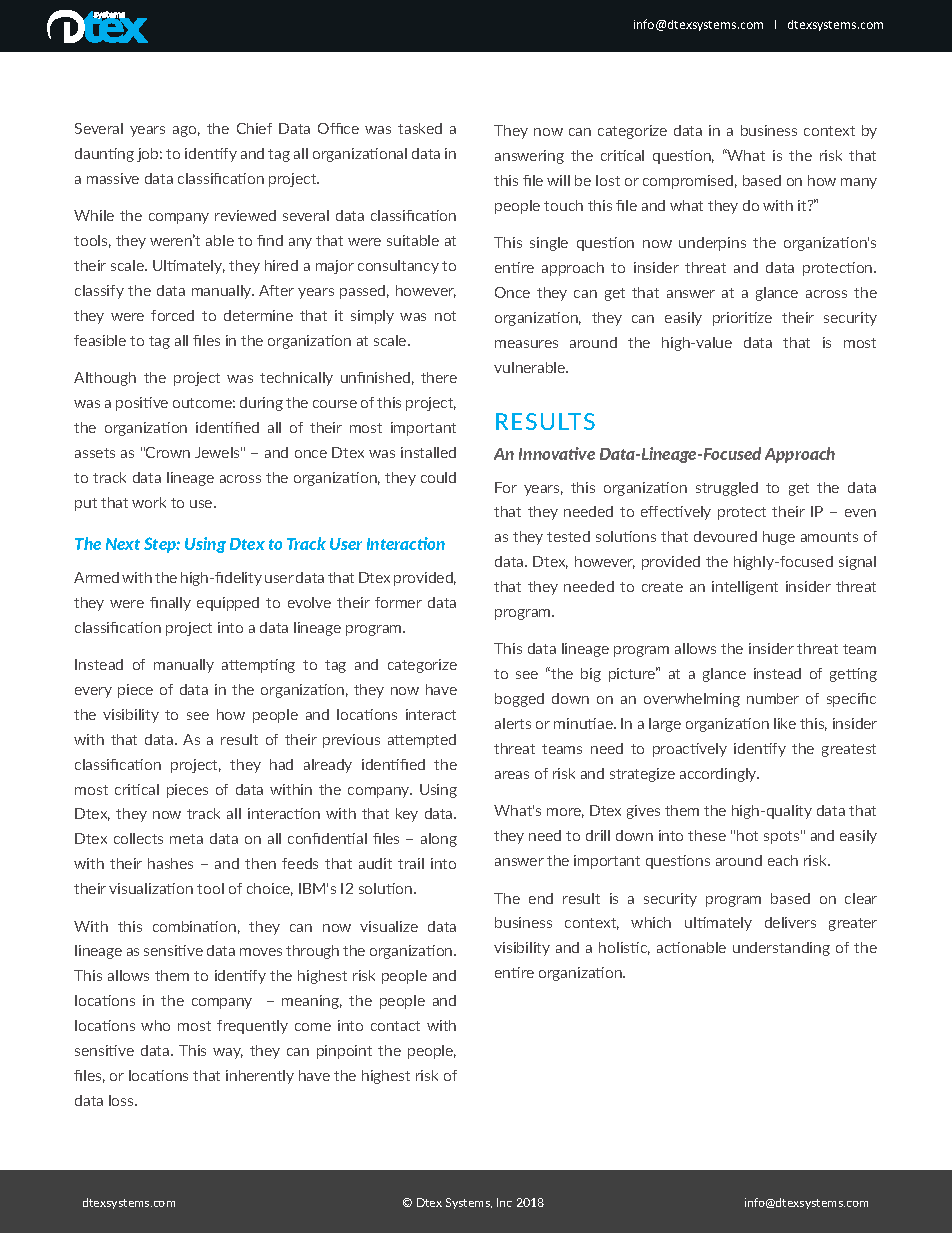 This screenshot has width=952, height=1233. Describe the element at coordinates (859, 183) in the screenshot. I see `many` at that location.
